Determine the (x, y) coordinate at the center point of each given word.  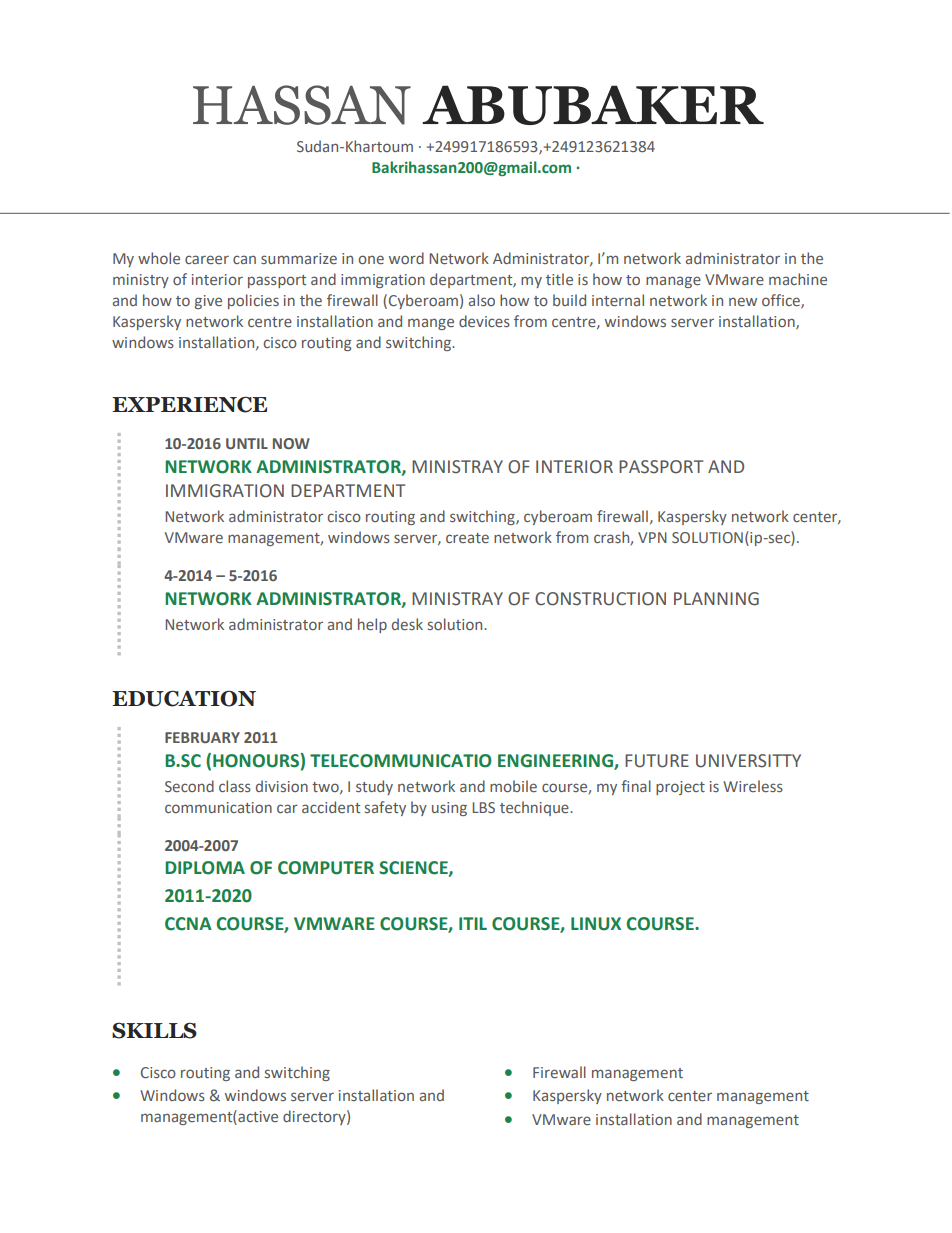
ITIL (473, 923)
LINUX (596, 924)
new (743, 301)
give (208, 302)
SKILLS (154, 1030)
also (482, 300)
